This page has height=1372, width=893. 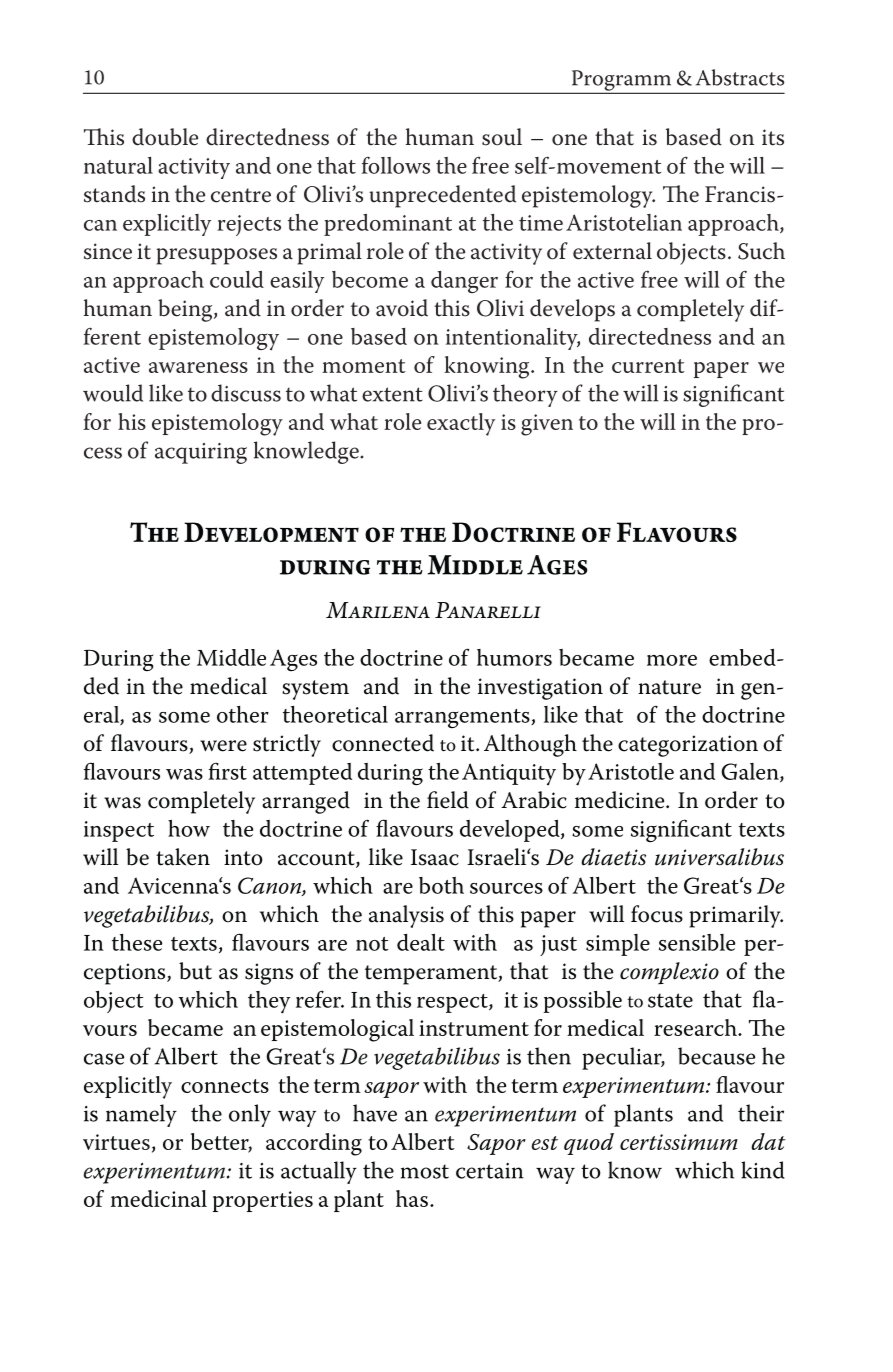 I want to click on most, so click(x=425, y=1171).
